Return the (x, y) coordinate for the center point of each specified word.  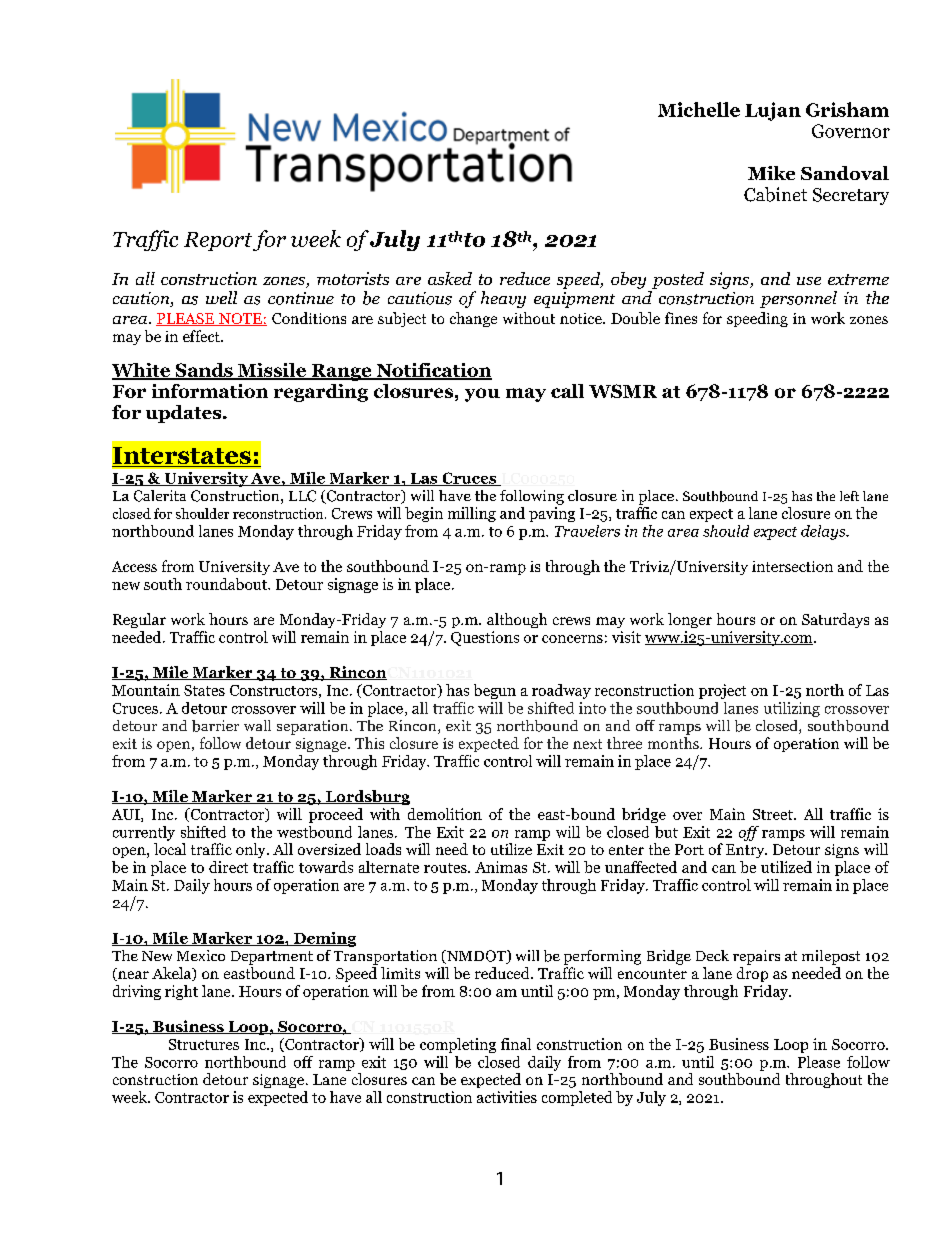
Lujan (773, 111)
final (516, 1044)
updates (185, 414)
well (221, 297)
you (482, 395)
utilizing (792, 709)
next (587, 744)
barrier (215, 726)
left (849, 496)
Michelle (699, 109)
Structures (204, 1044)
